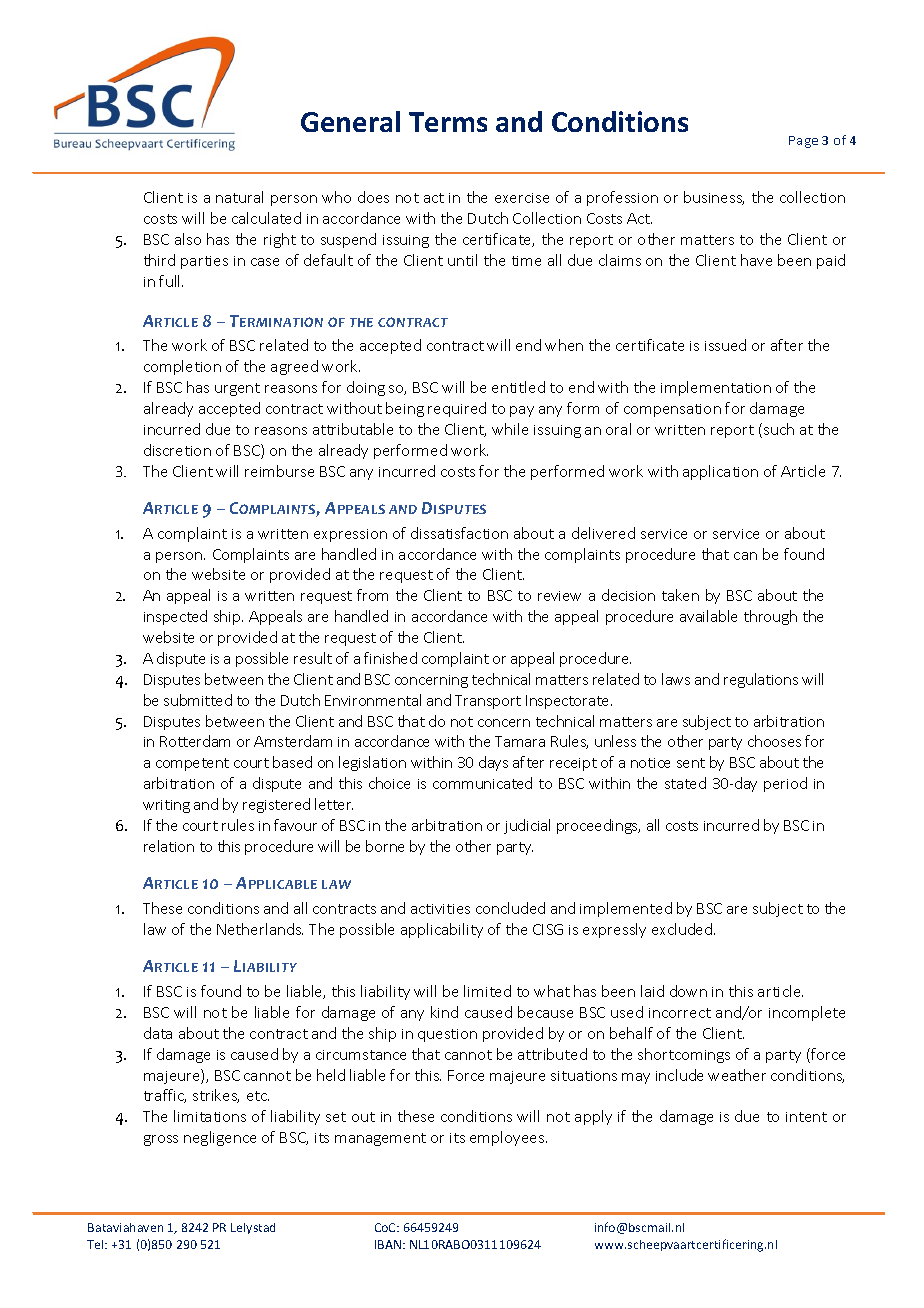 Image resolution: width=924 pixels, height=1308 pixels. Describe the element at coordinates (389, 1244) in the screenshot. I see `IBAN` at that location.
